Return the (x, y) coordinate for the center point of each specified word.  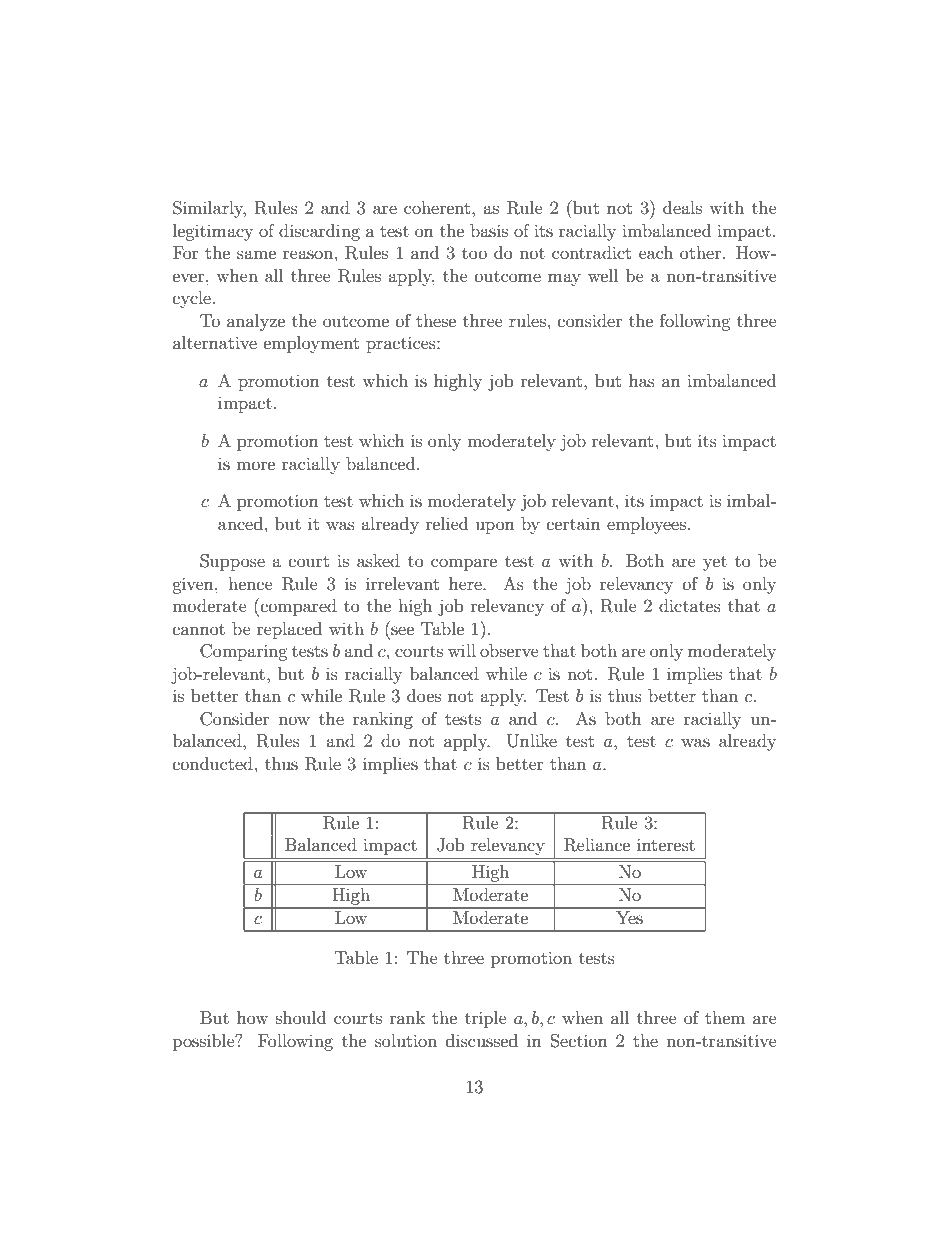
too (474, 253)
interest (666, 844)
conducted (213, 763)
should (301, 1017)
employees (646, 525)
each (656, 252)
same (256, 254)
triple (486, 1019)
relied (447, 523)
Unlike (532, 741)
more (255, 465)
